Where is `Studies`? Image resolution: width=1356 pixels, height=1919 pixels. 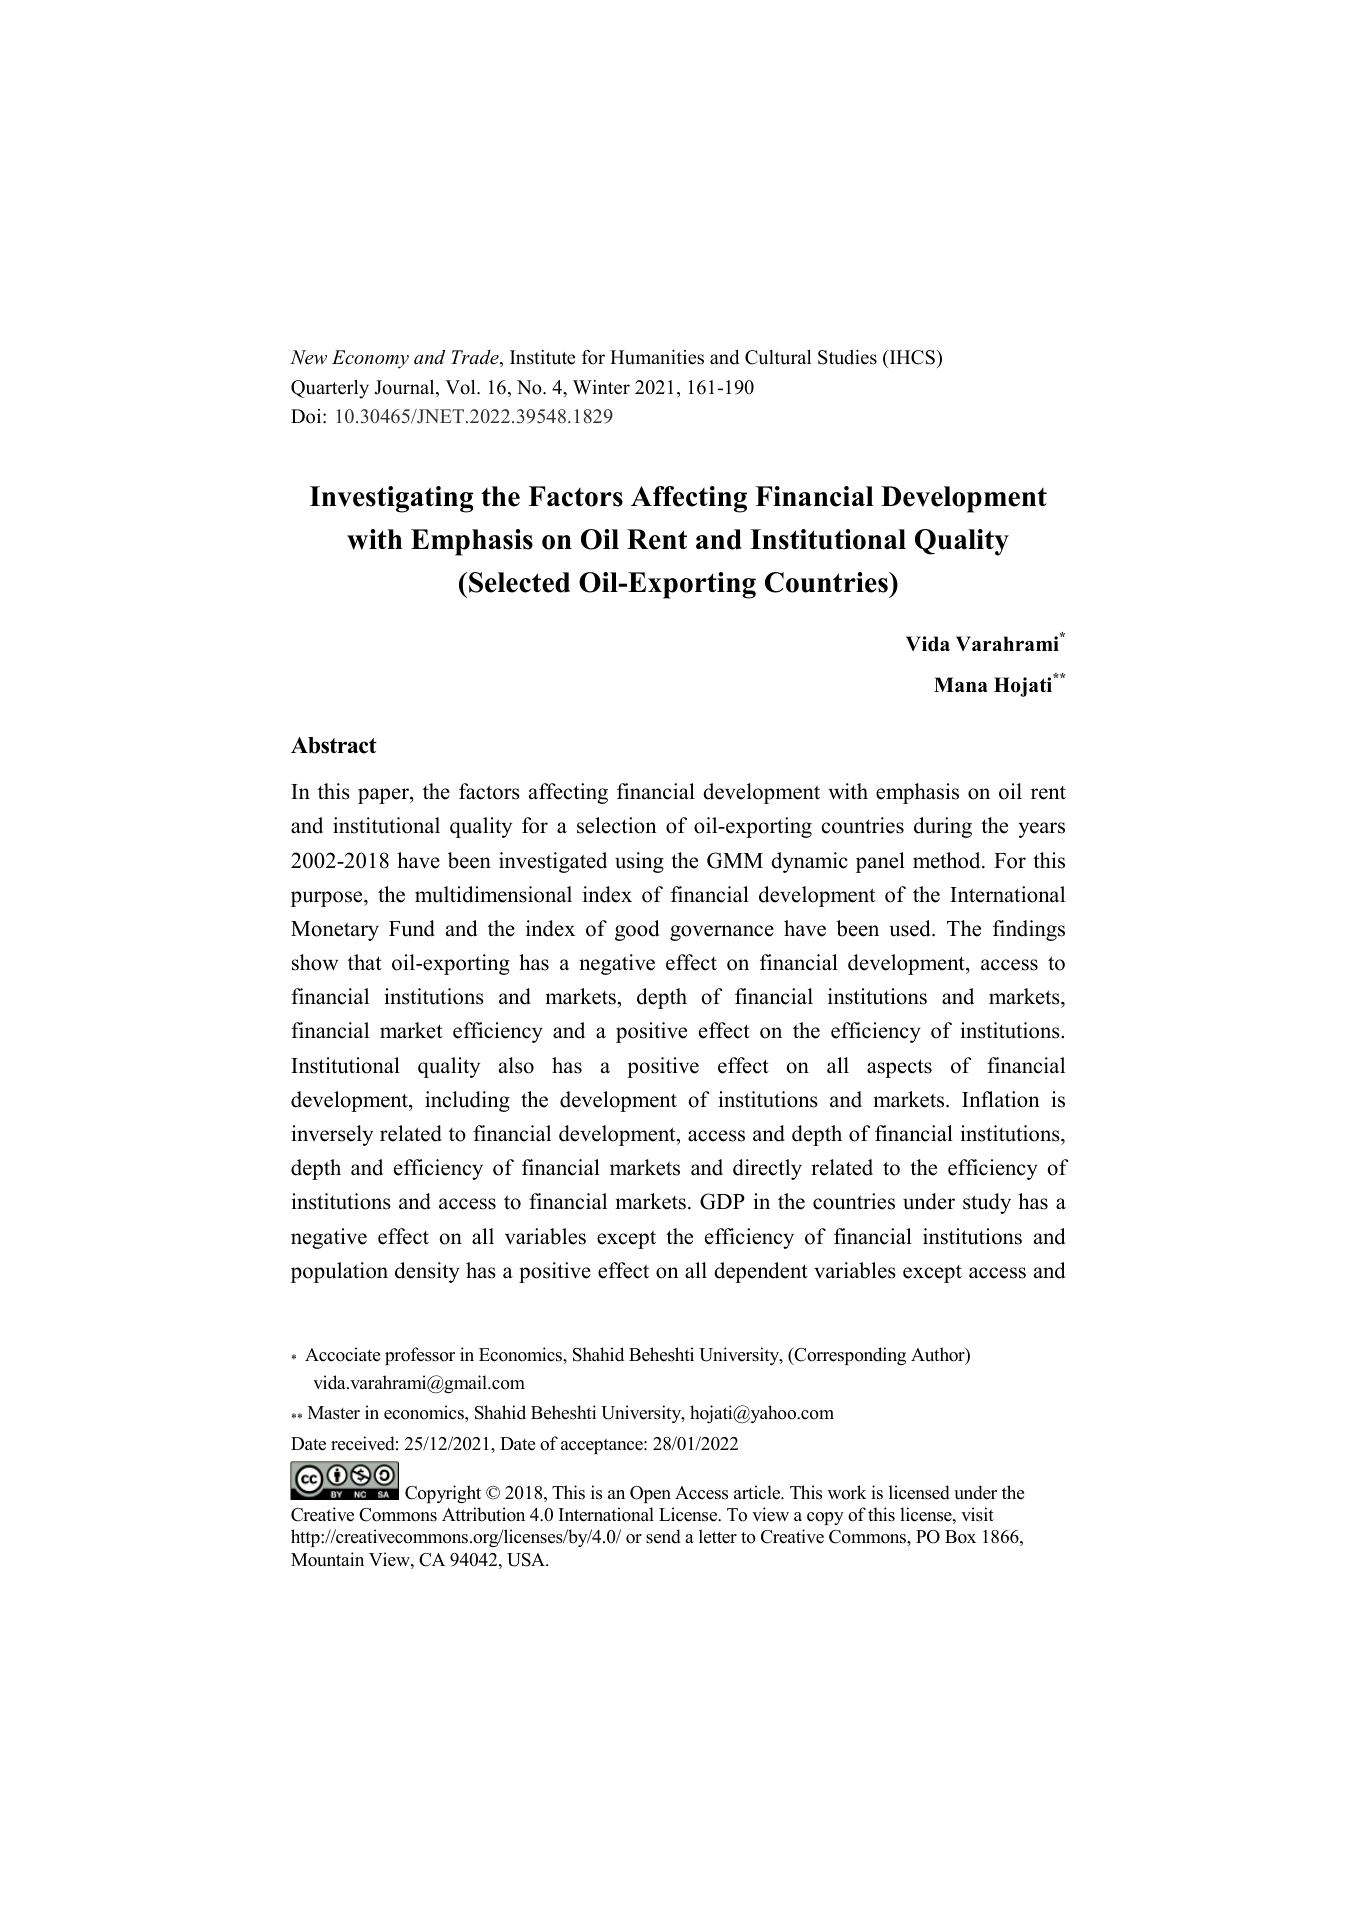 Studies is located at coordinates (847, 357).
